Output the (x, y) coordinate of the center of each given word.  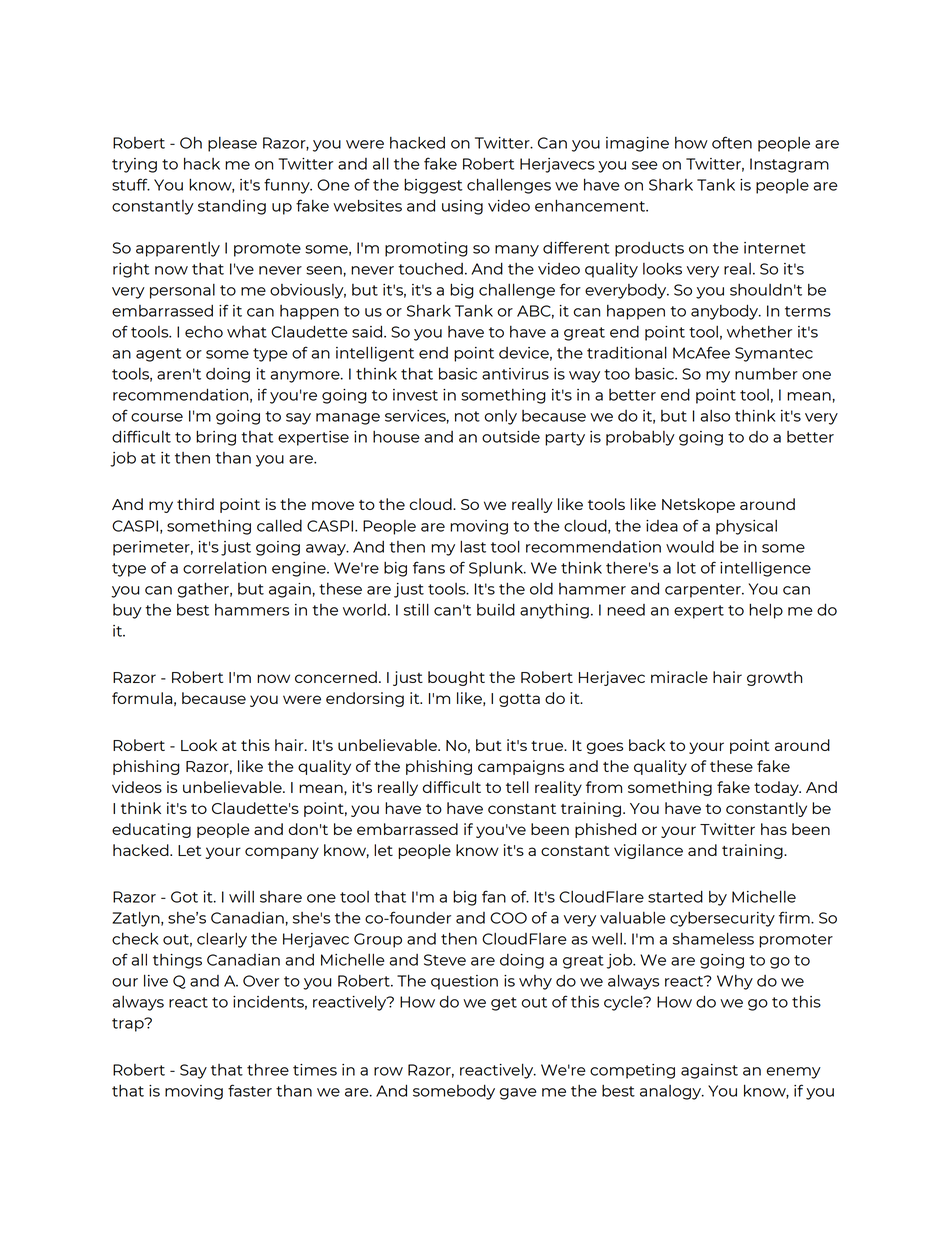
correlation (224, 567)
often (732, 142)
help (766, 611)
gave (518, 1094)
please (232, 144)
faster (250, 1090)
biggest (433, 186)
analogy (672, 1092)
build (496, 609)
